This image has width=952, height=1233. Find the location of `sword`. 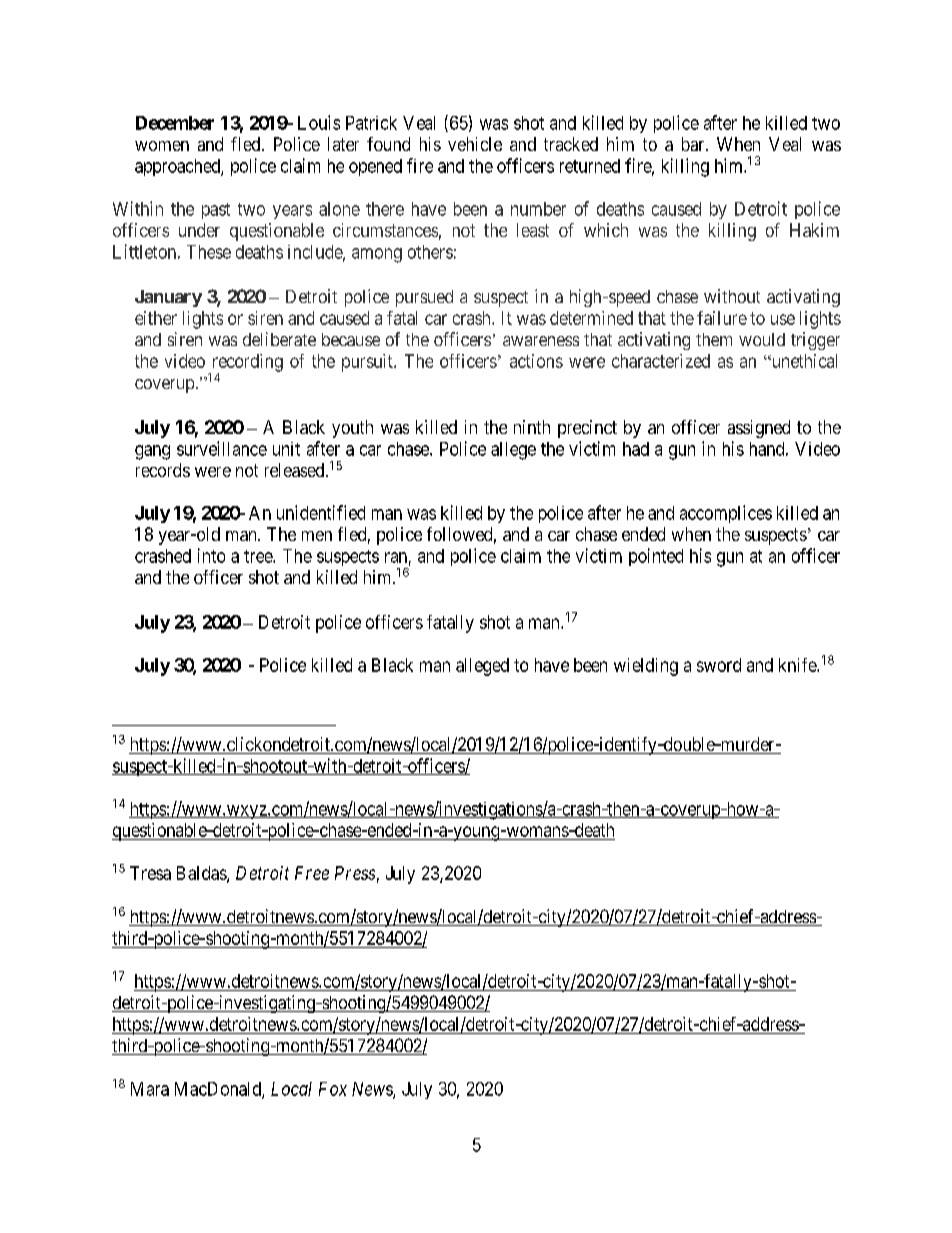

sword is located at coordinates (719, 665).
